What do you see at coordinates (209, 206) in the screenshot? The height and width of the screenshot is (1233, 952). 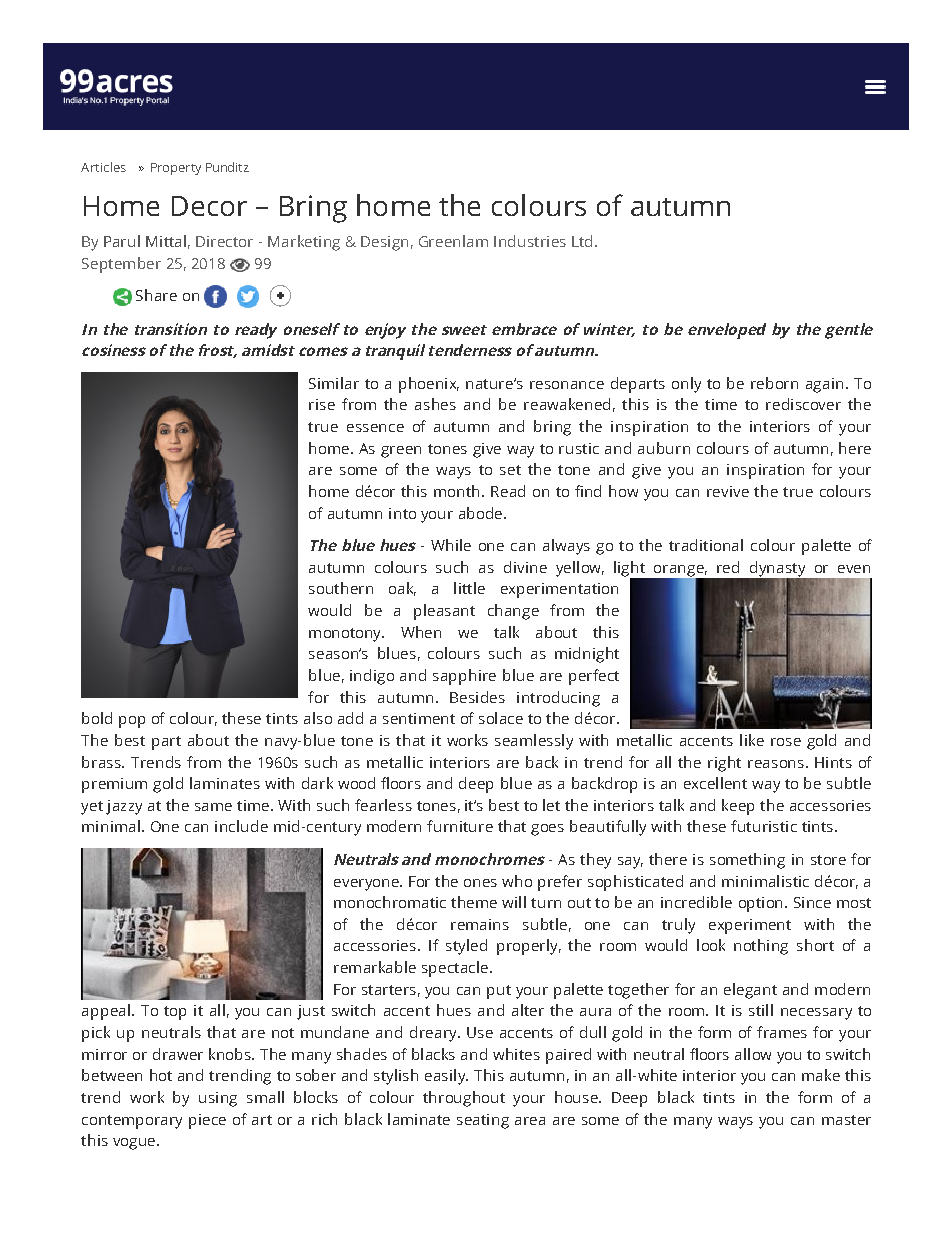 I see `Decor` at bounding box center [209, 206].
